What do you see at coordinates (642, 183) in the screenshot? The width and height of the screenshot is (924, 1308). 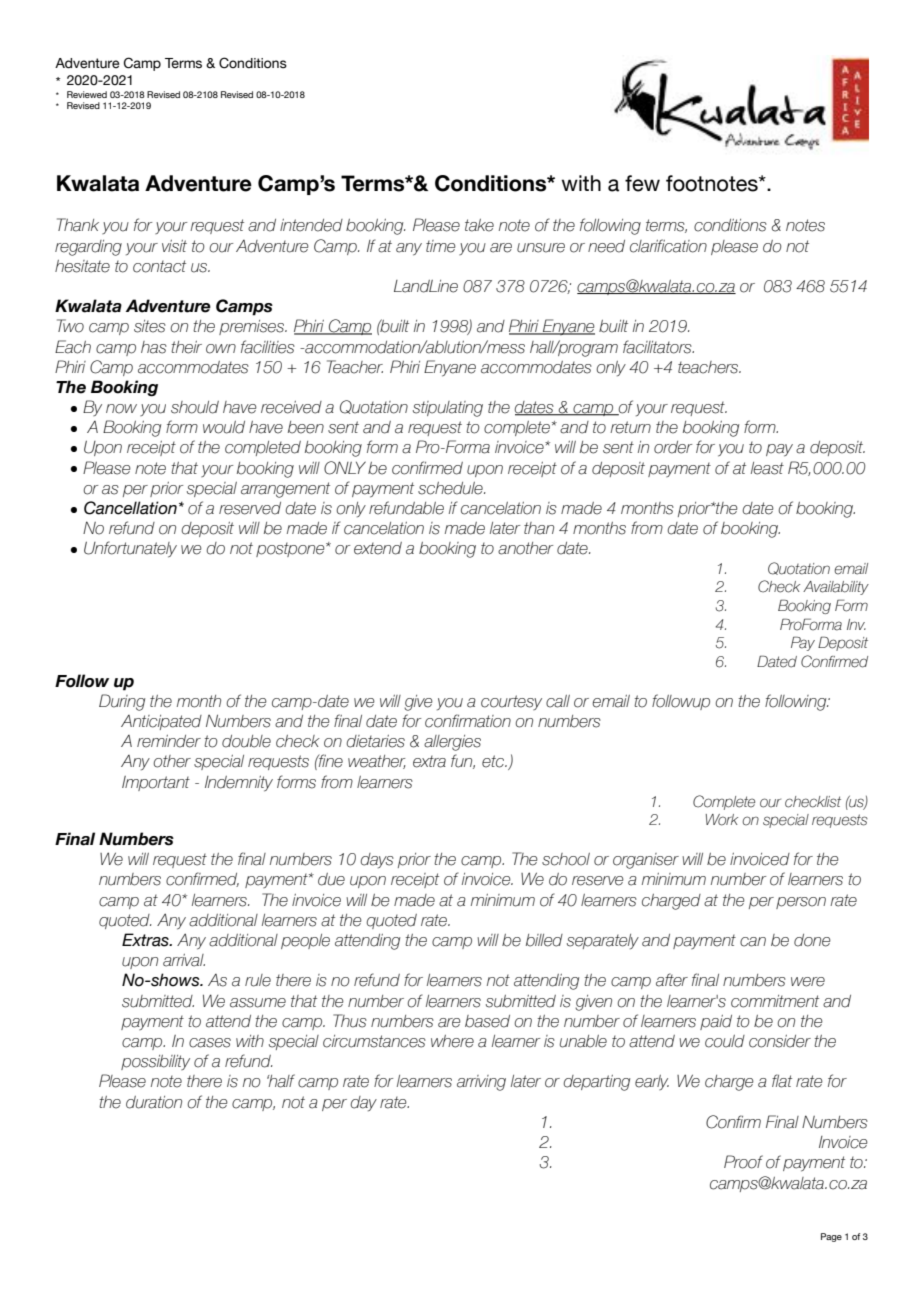 I see `few` at bounding box center [642, 183].
